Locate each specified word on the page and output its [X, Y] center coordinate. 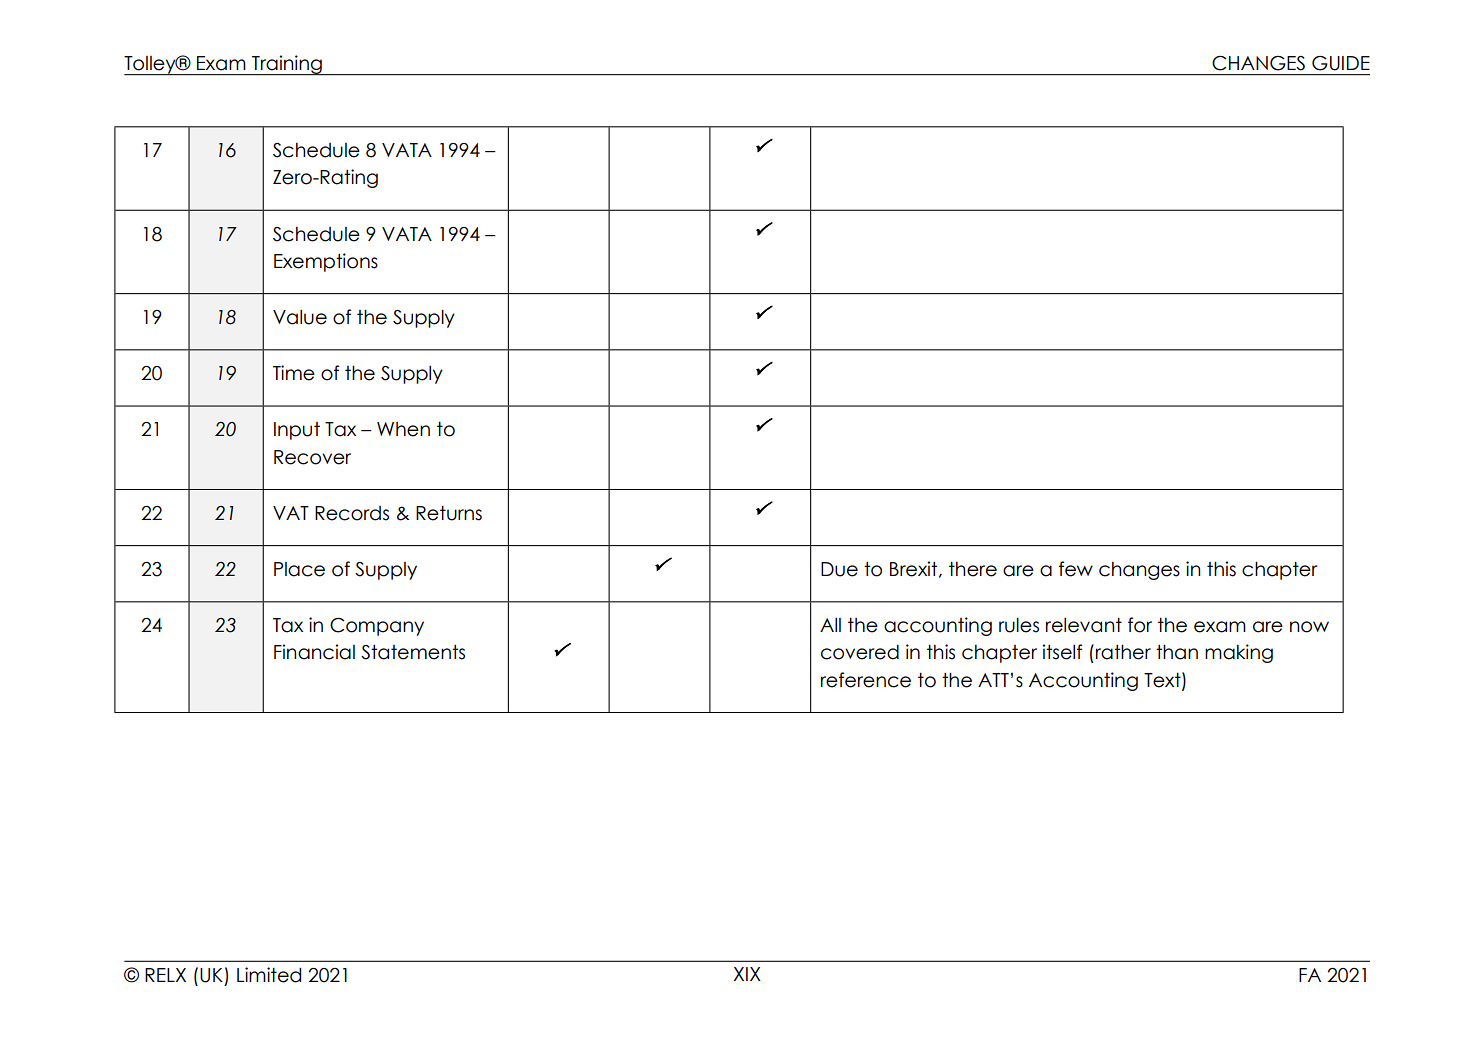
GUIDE [1341, 63]
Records [352, 513]
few [1076, 569]
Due [839, 569]
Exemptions [326, 262]
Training [287, 65]
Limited [269, 975]
